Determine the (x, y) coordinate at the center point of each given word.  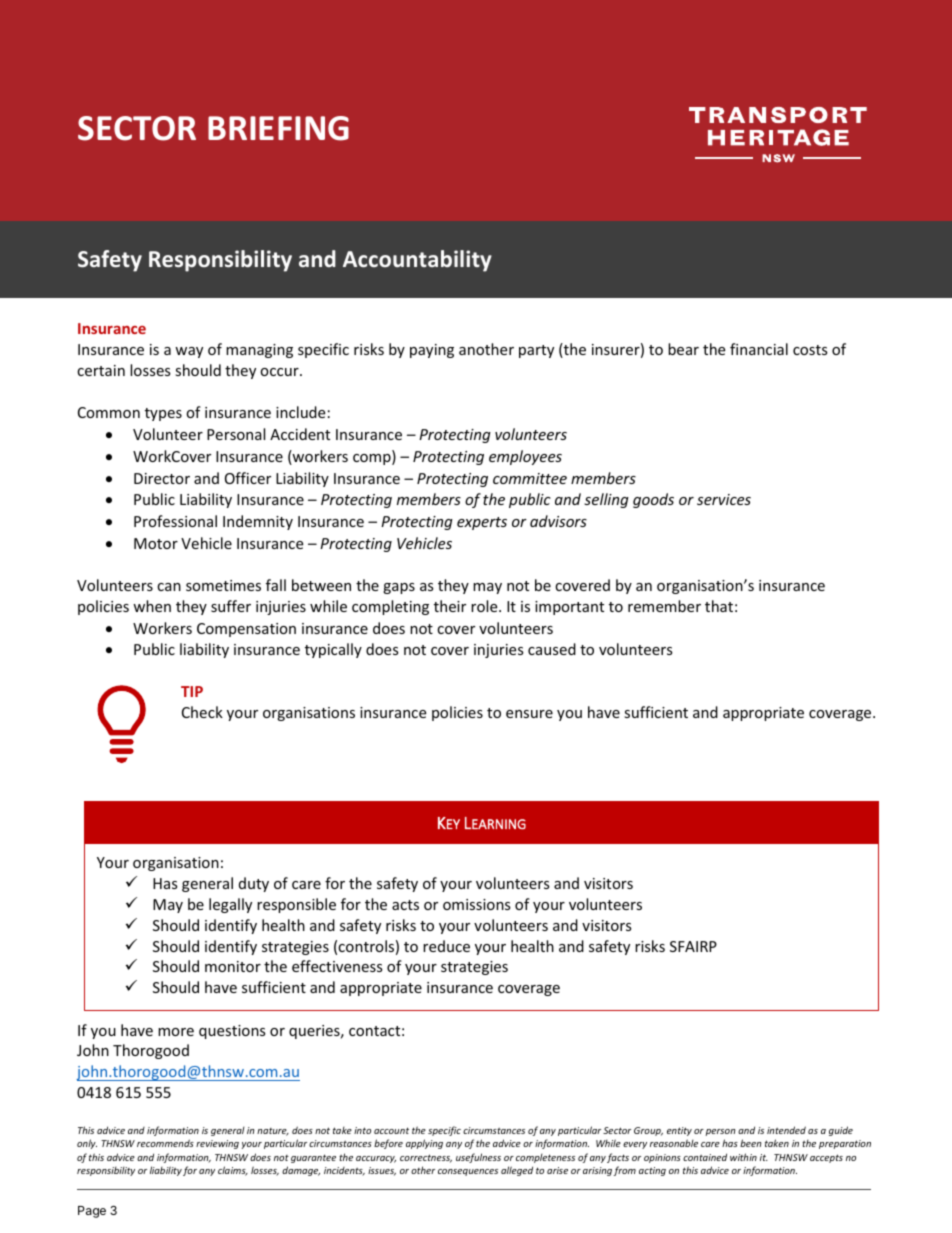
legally (230, 905)
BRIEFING (278, 128)
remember (664, 606)
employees (525, 457)
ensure (529, 714)
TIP (192, 691)
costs (810, 350)
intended (786, 1130)
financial (759, 349)
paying (432, 351)
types (163, 414)
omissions (477, 904)
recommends (165, 1143)
